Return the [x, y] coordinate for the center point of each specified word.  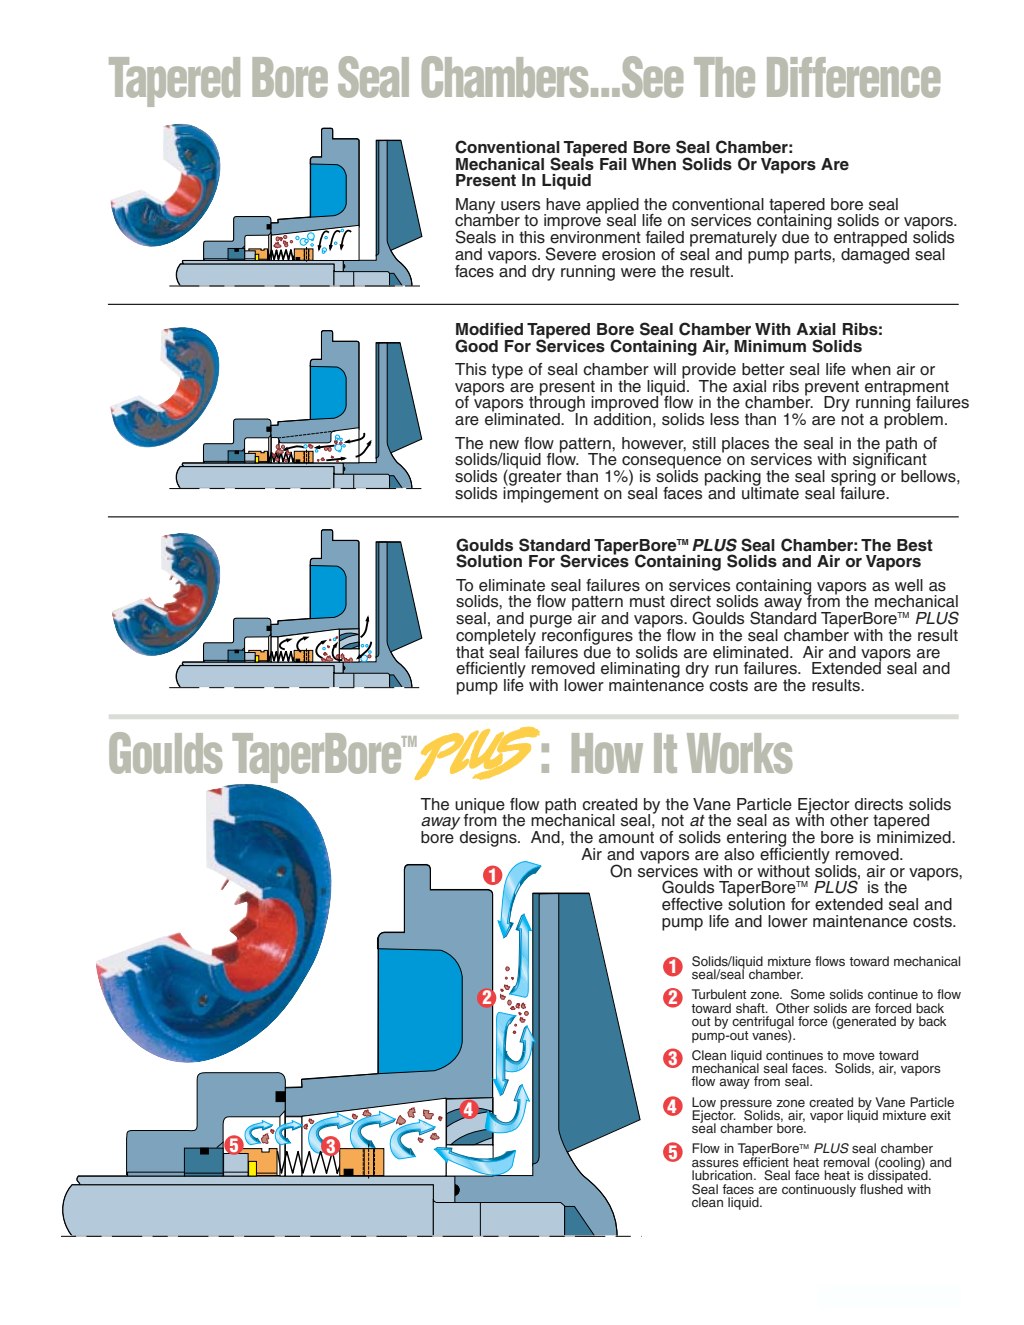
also [739, 854]
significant [890, 461]
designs [489, 839]
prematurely [733, 240]
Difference [853, 77]
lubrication [723, 1175]
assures [715, 1163]
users [520, 206]
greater [534, 478]
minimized [915, 836]
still [704, 443]
